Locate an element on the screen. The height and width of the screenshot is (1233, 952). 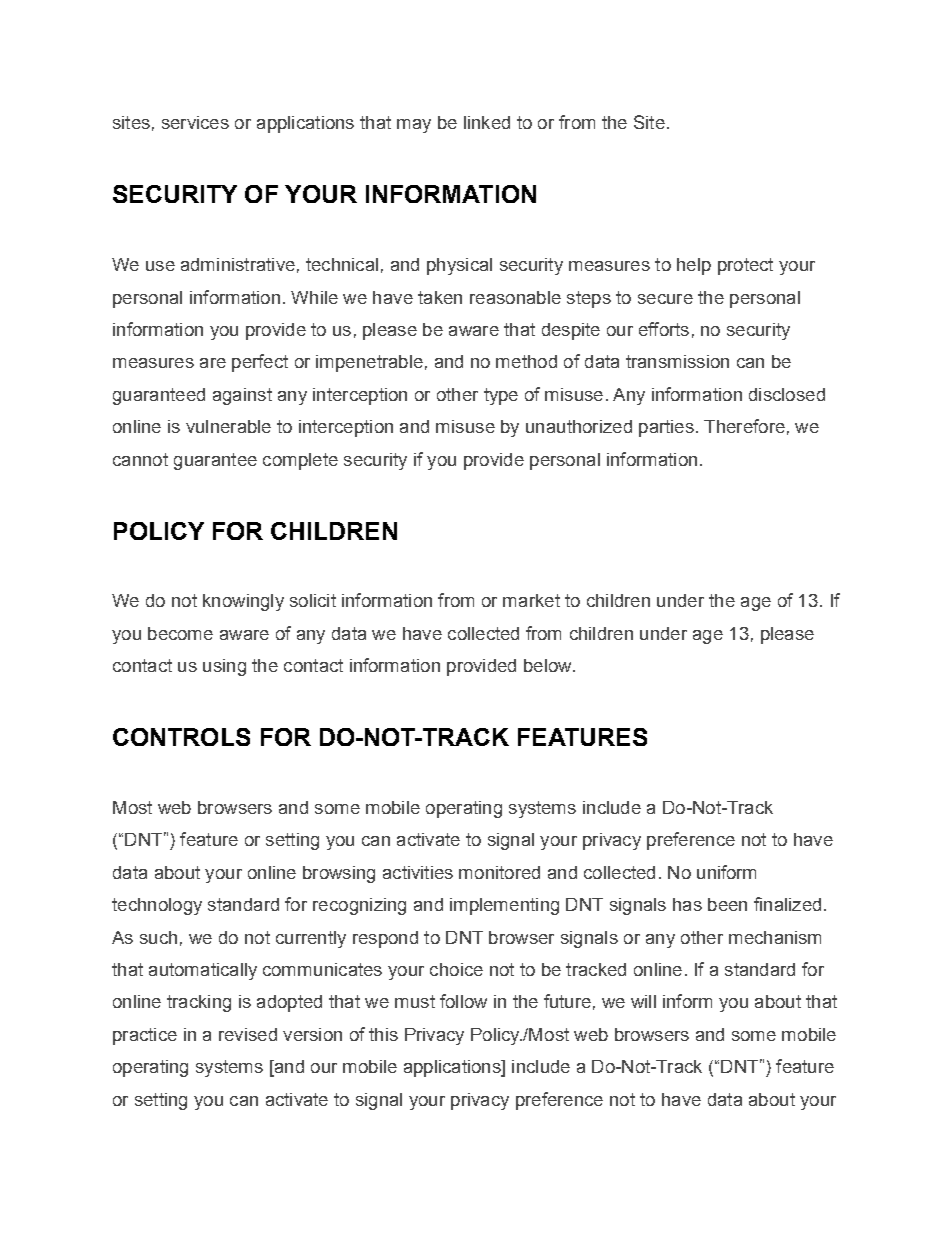
market is located at coordinates (531, 600).
